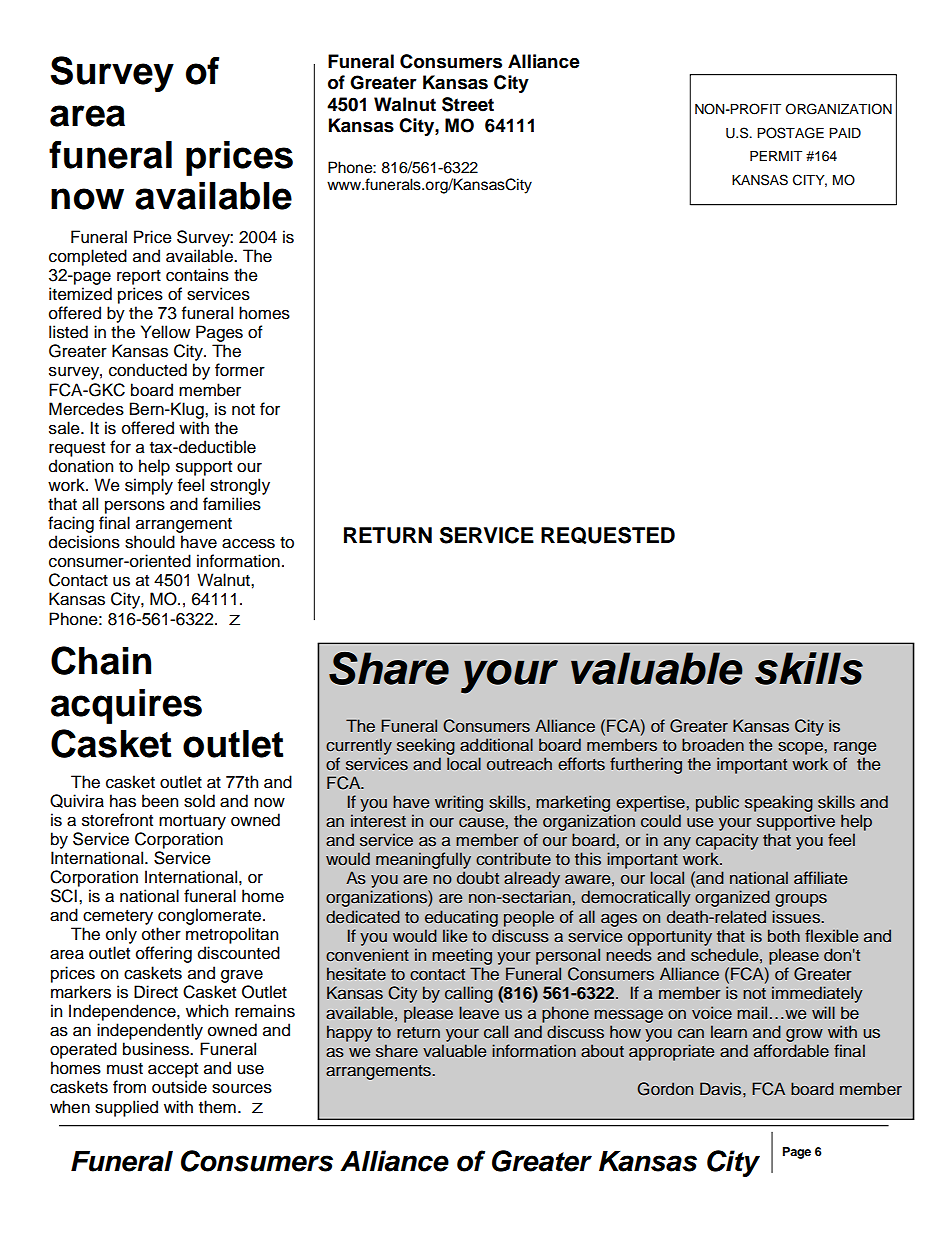 This screenshot has height=1233, width=952. Describe the element at coordinates (468, 104) in the screenshot. I see `Street` at that location.
